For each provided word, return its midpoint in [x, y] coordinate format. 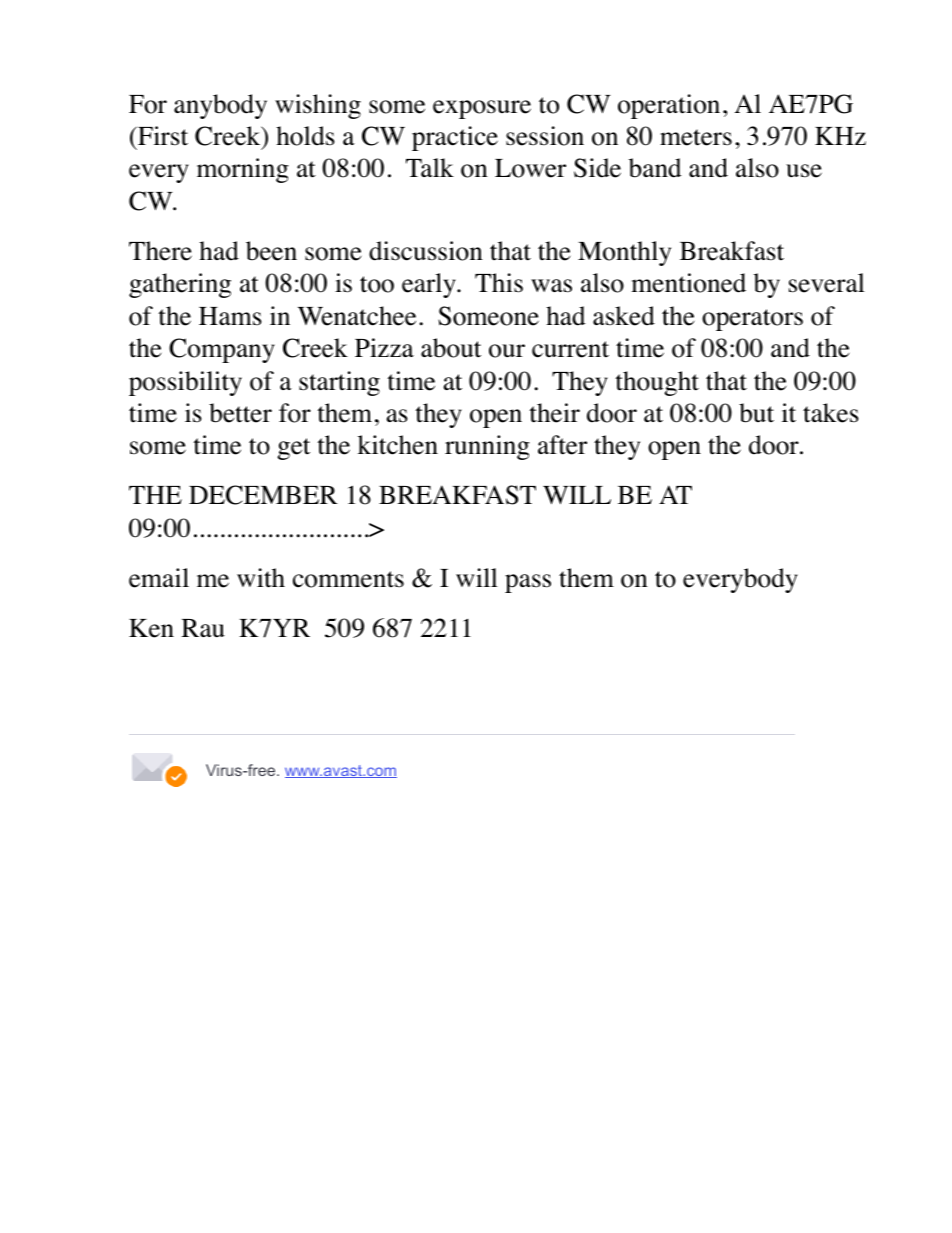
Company [222, 350]
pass [528, 583]
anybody [220, 106]
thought [657, 383]
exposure [482, 109]
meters [696, 137]
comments [348, 579]
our [507, 351]
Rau [203, 628]
